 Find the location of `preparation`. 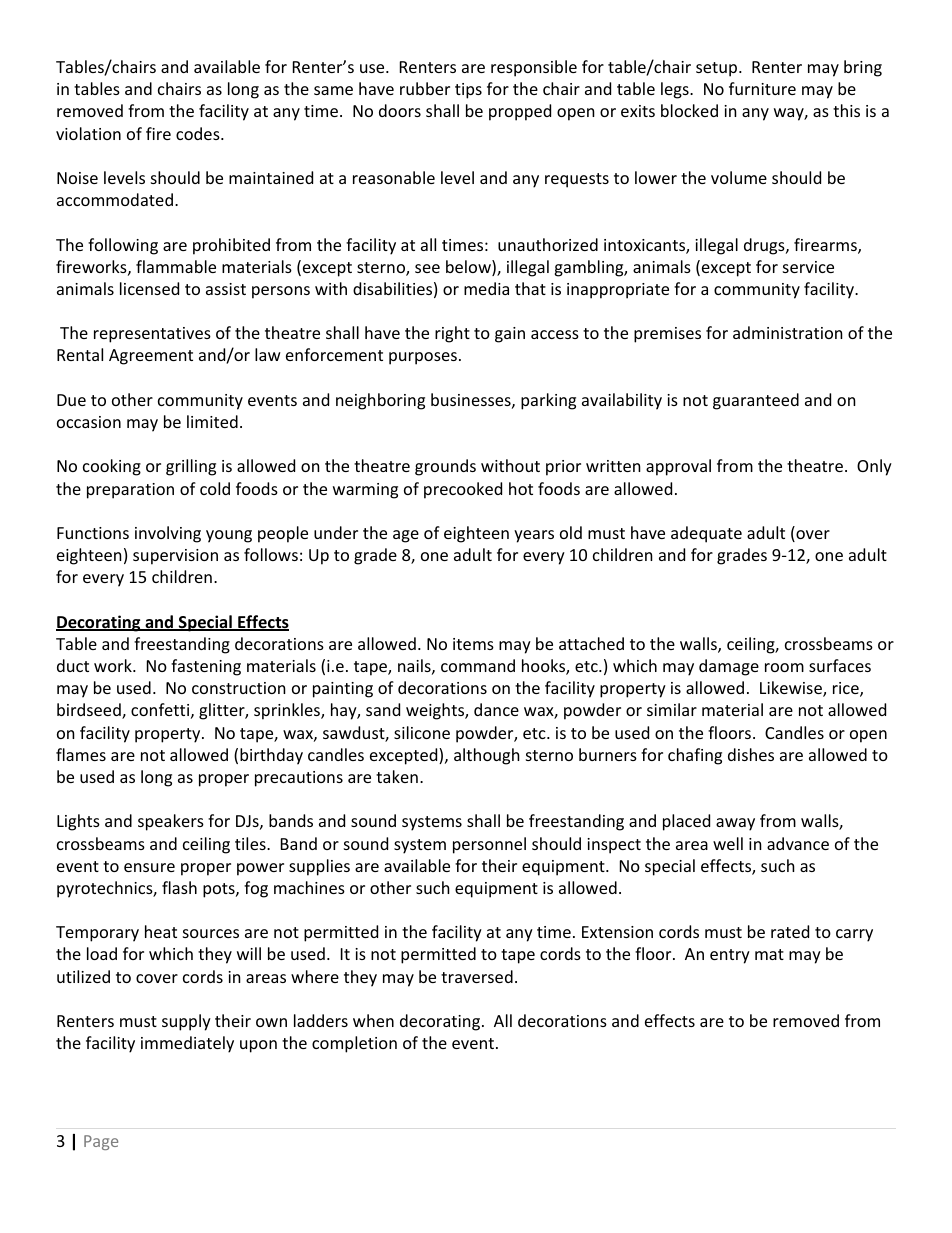

preparation is located at coordinates (130, 491).
